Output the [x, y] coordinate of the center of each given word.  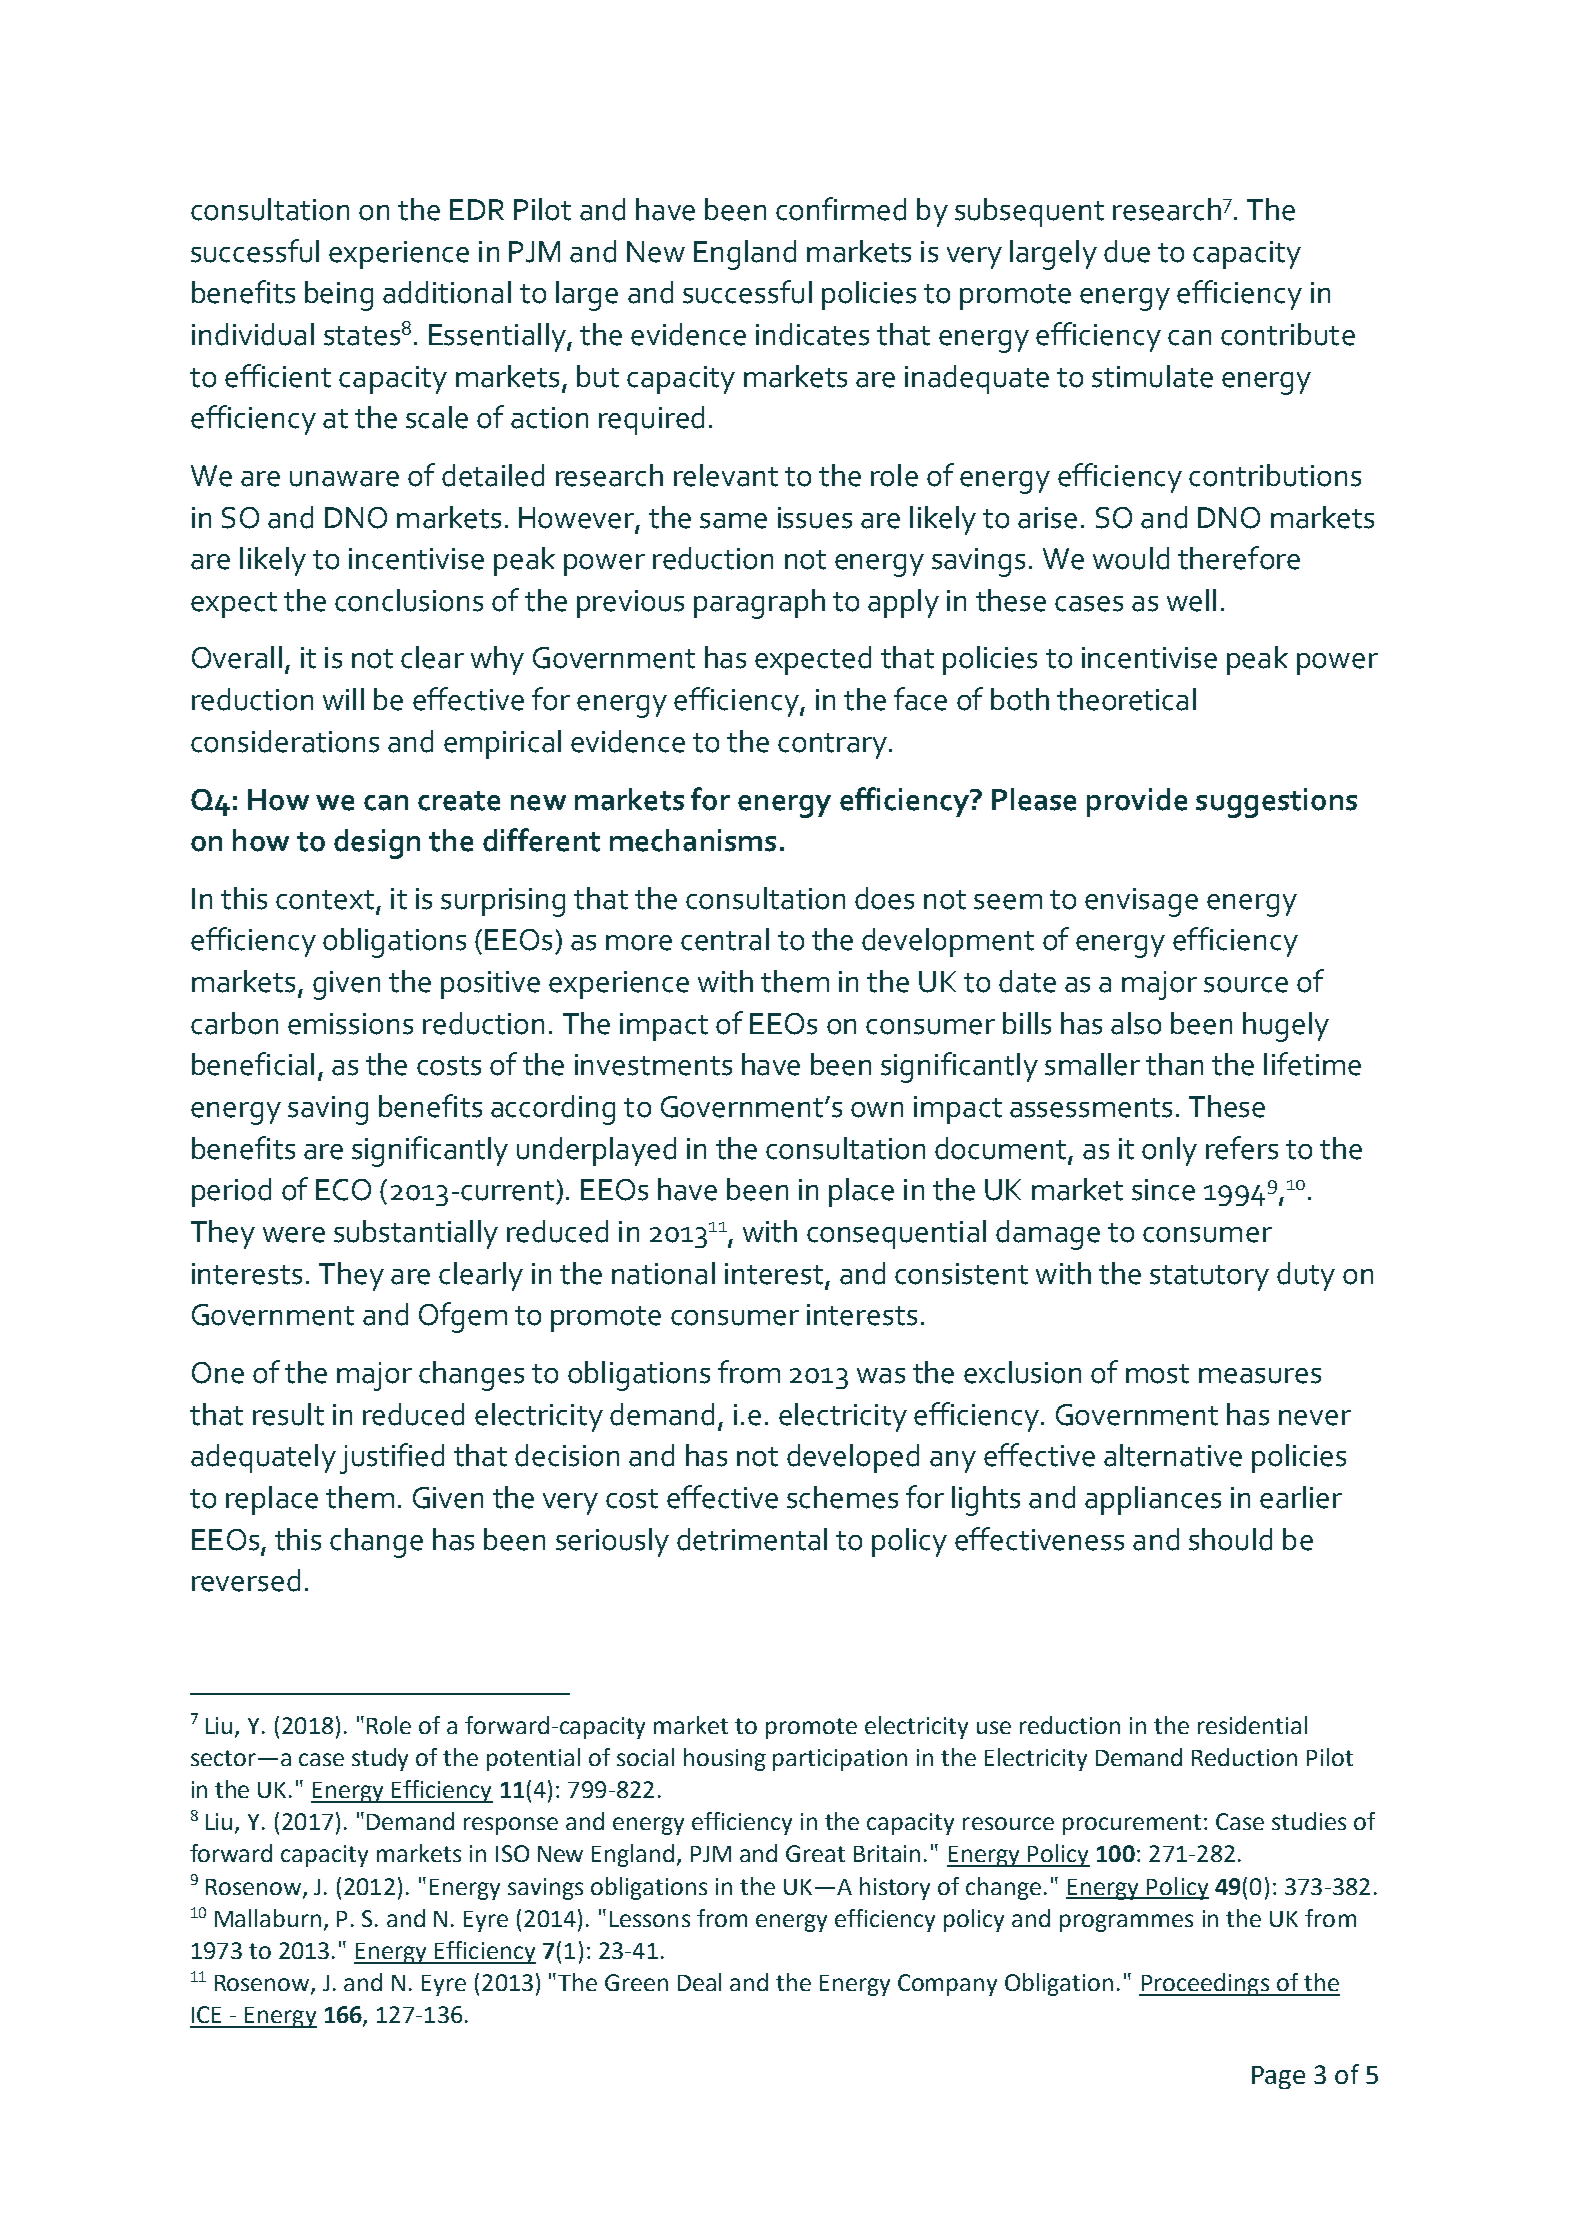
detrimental [752, 1539]
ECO [343, 1190]
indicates [812, 334]
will [343, 699]
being [339, 296]
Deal [699, 1982]
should [1230, 1539]
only [1169, 1151]
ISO [512, 1853]
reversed [246, 1580]
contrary [832, 746]
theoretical [1126, 699]
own [877, 1110]
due [1127, 251]
